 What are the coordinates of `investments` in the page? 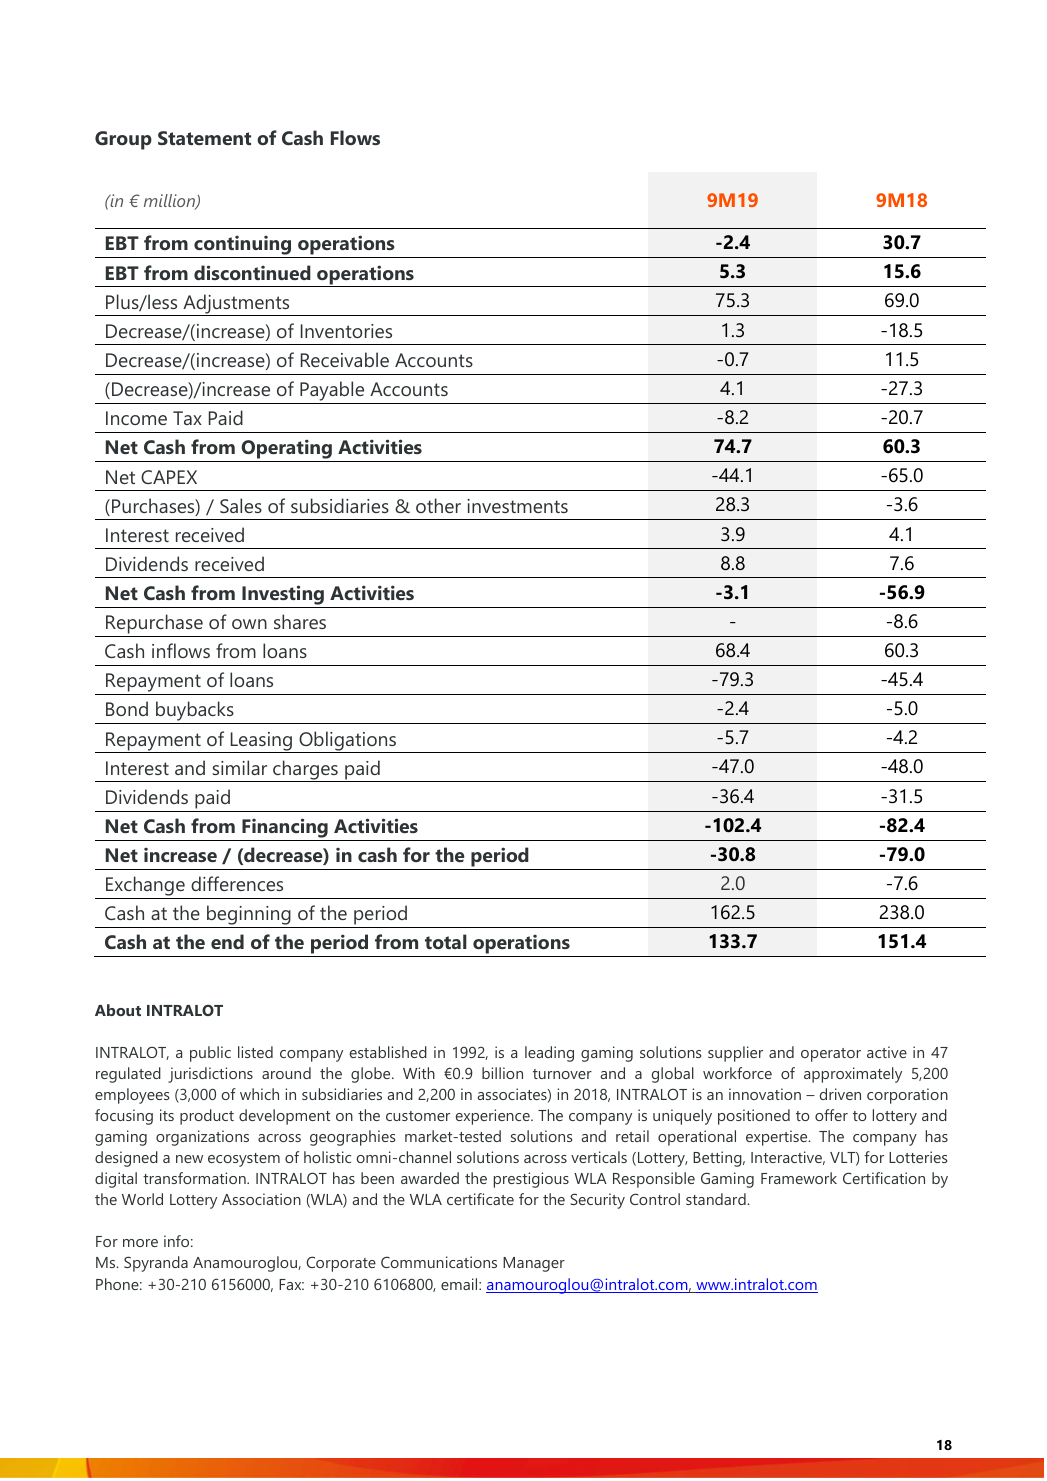 It's located at (517, 506).
